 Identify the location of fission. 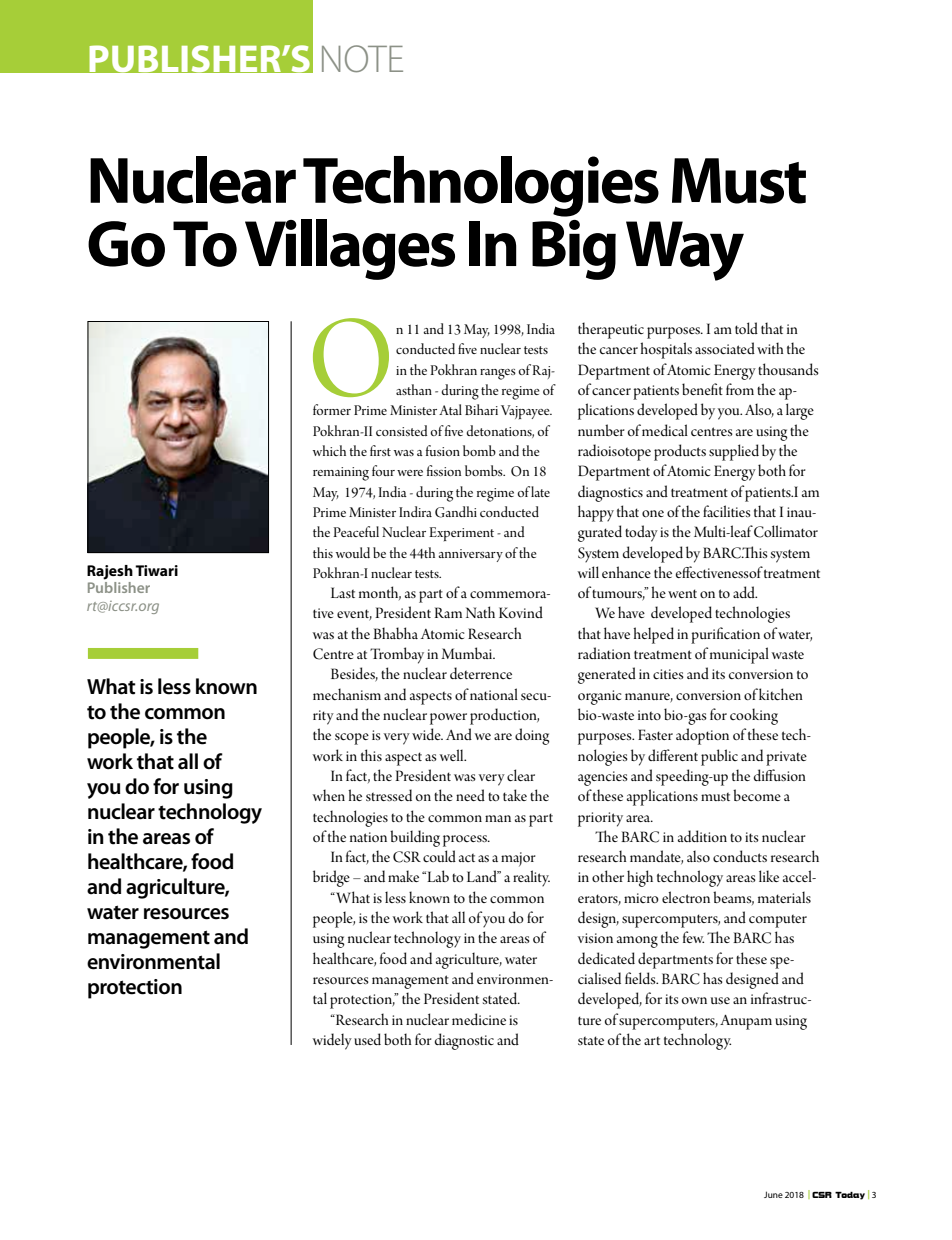
(444, 470).
